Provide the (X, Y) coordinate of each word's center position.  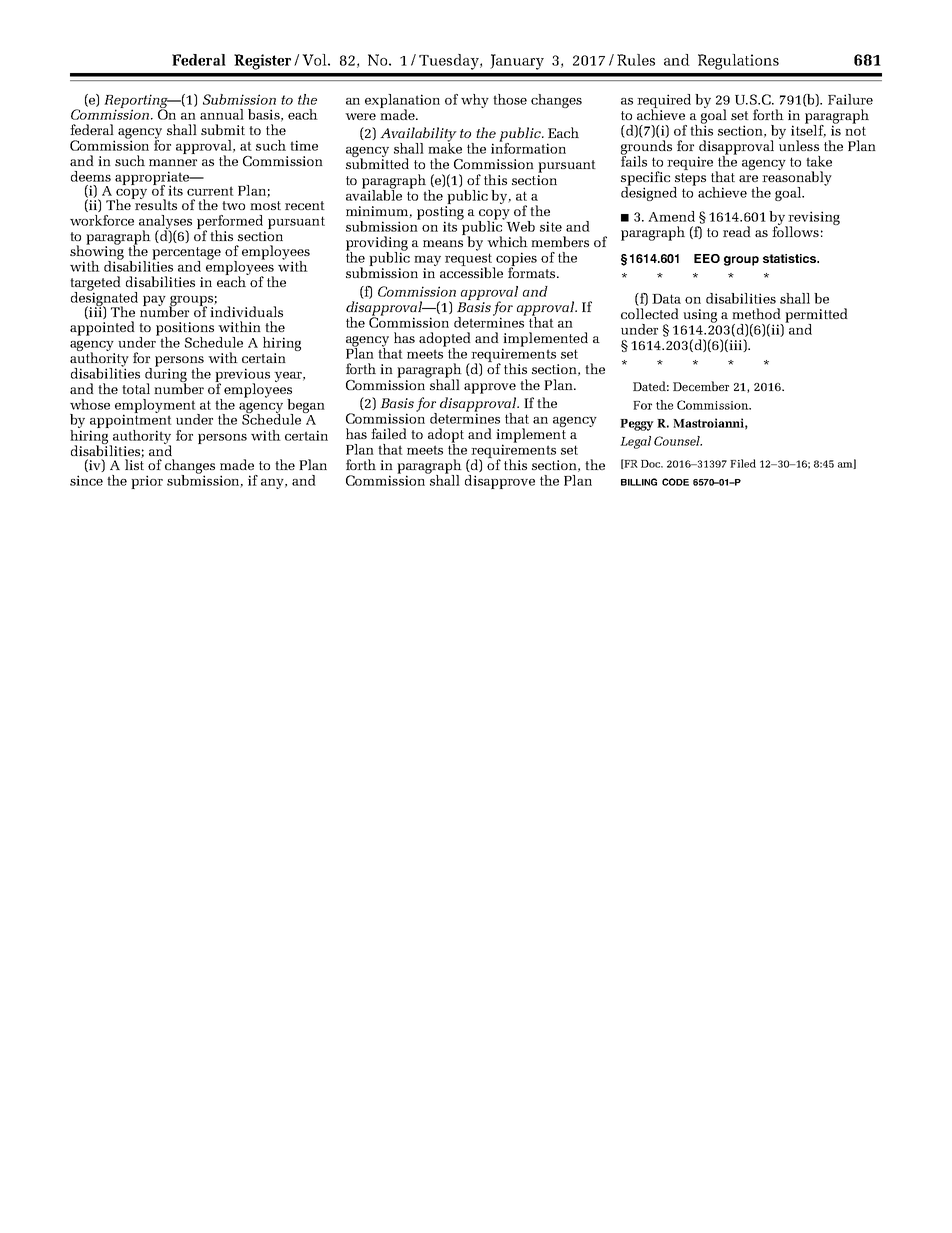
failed (389, 433)
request (469, 261)
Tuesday (450, 62)
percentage (186, 254)
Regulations (738, 62)
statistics (790, 258)
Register (262, 62)
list (134, 463)
